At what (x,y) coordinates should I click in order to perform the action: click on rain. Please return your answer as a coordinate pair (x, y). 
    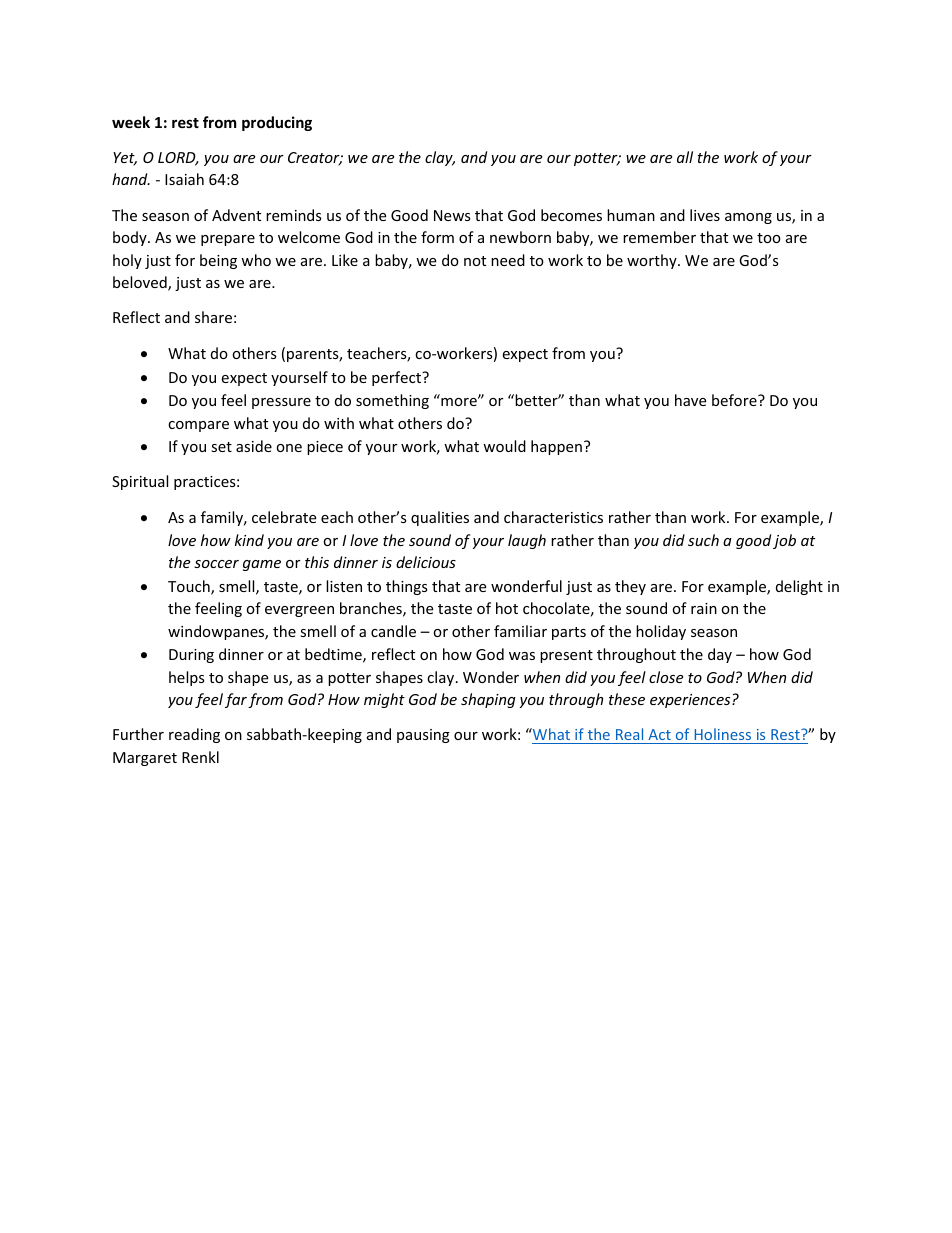
    Looking at the image, I should click on (704, 608).
